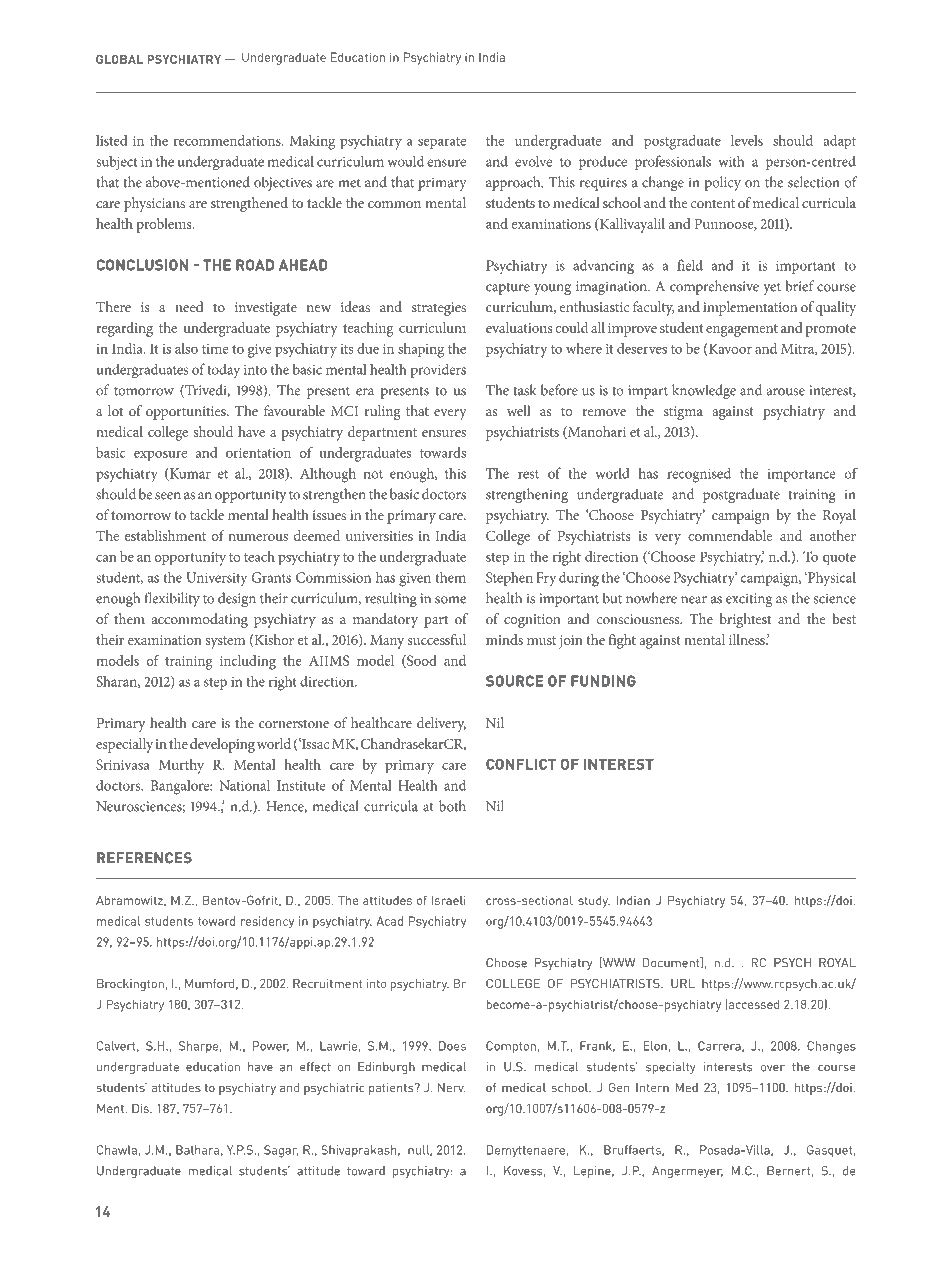 The image size is (952, 1270). What do you see at coordinates (200, 620) in the screenshot?
I see `accommodating` at bounding box center [200, 620].
